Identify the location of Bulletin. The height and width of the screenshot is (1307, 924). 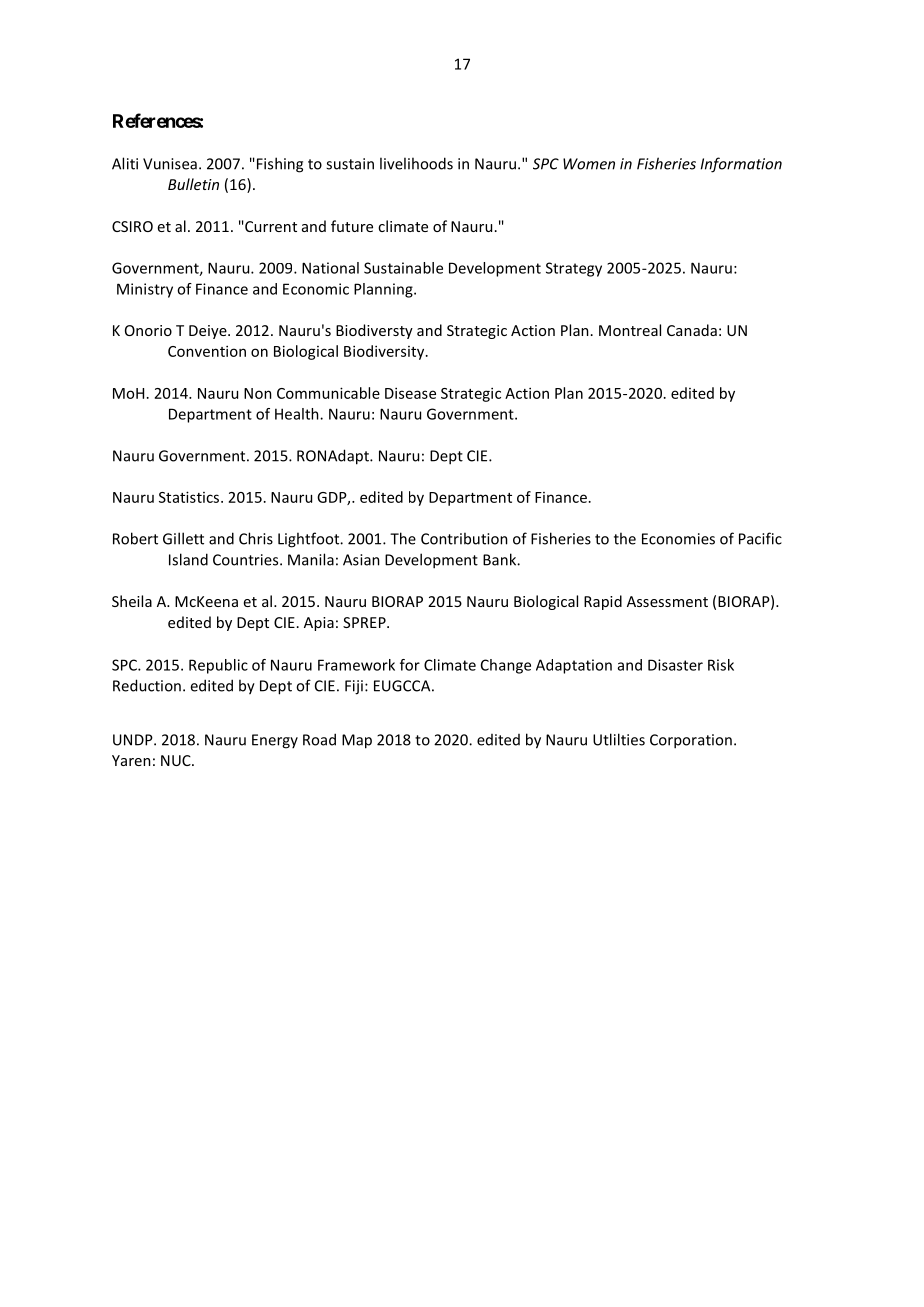
(193, 184).
